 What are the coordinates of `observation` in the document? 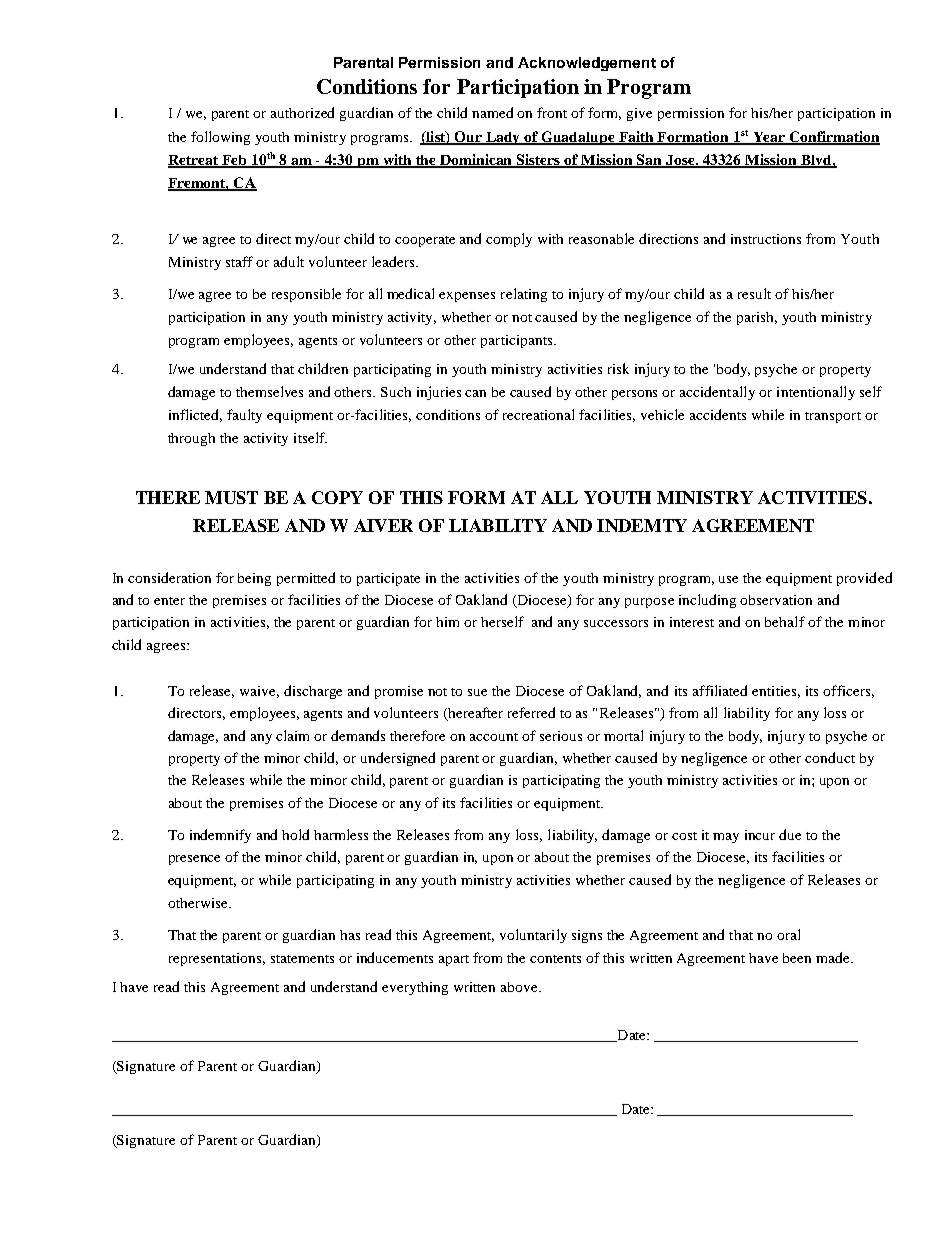 It's located at (776, 600).
